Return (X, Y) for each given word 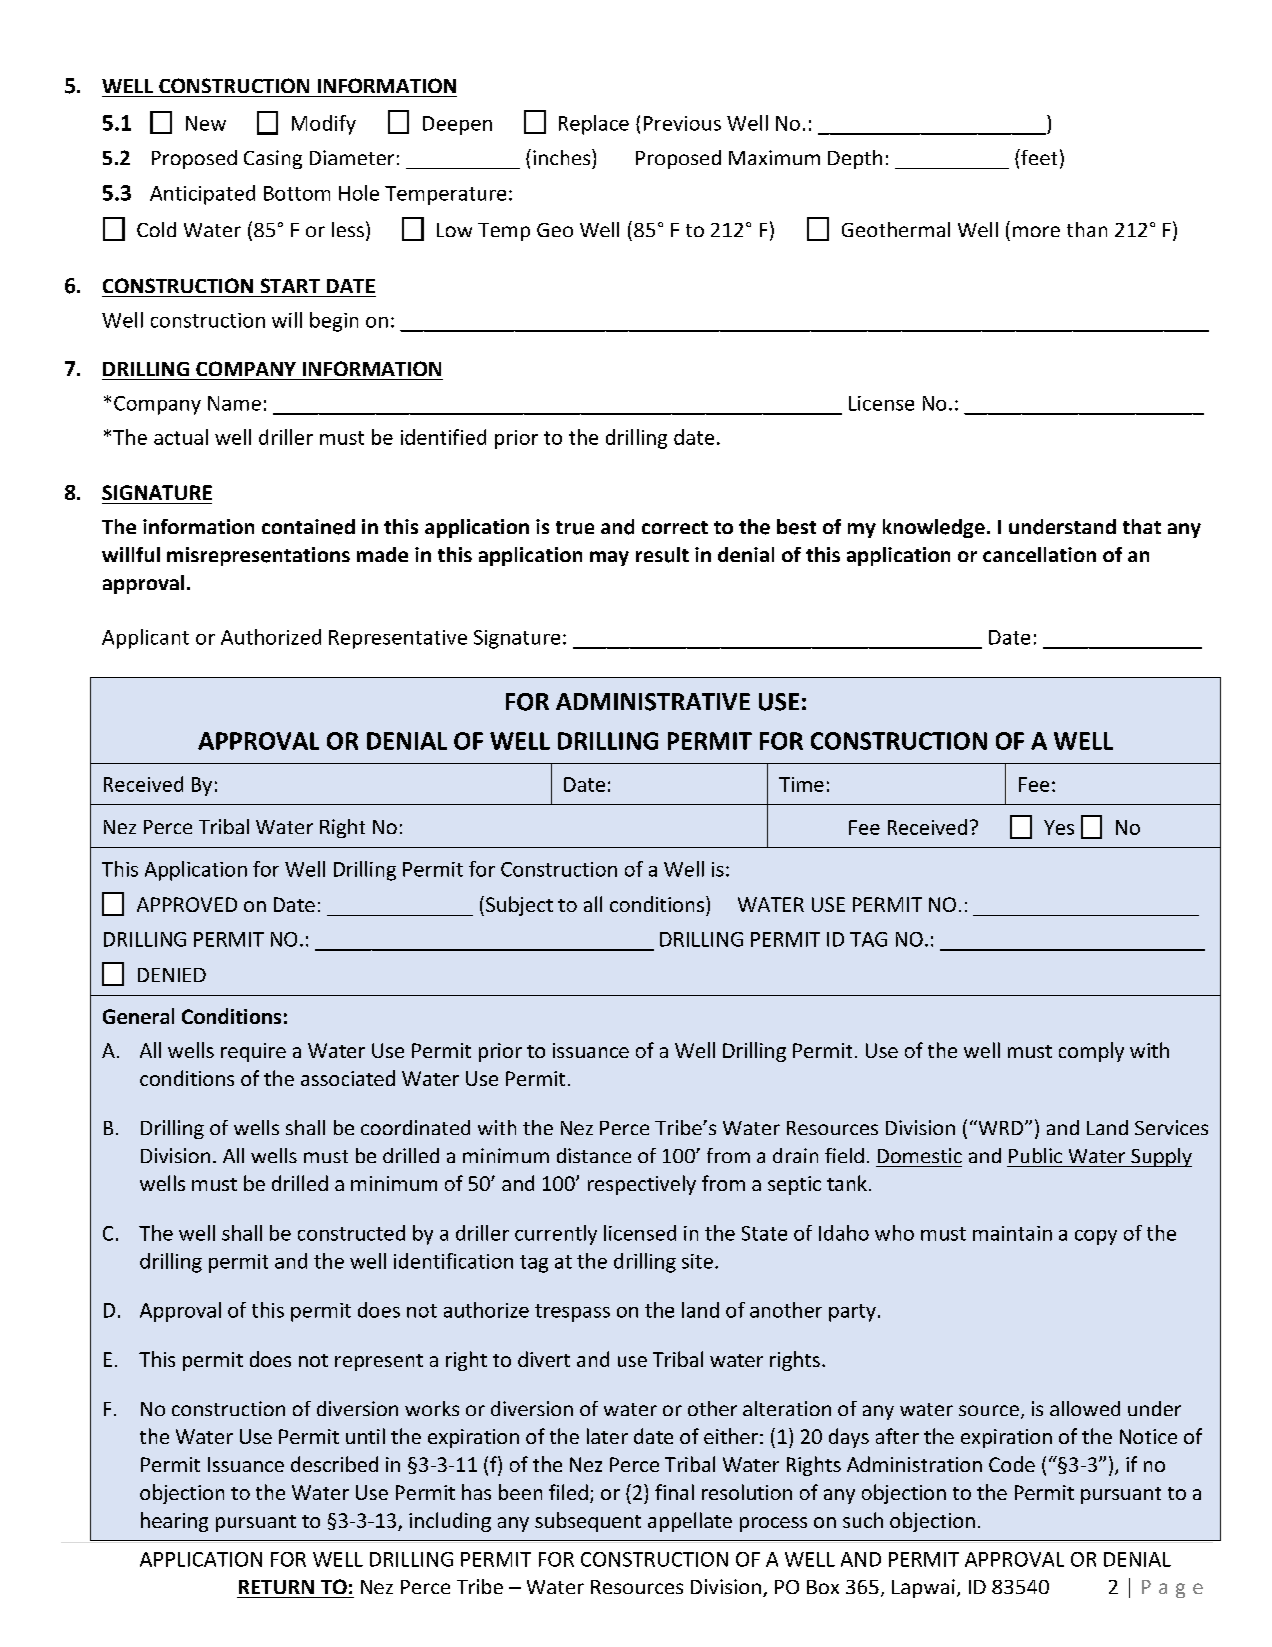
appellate (690, 1522)
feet (1038, 157)
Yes (1059, 827)
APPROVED (187, 904)
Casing (273, 159)
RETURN (276, 1587)
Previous (682, 123)
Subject (519, 906)
